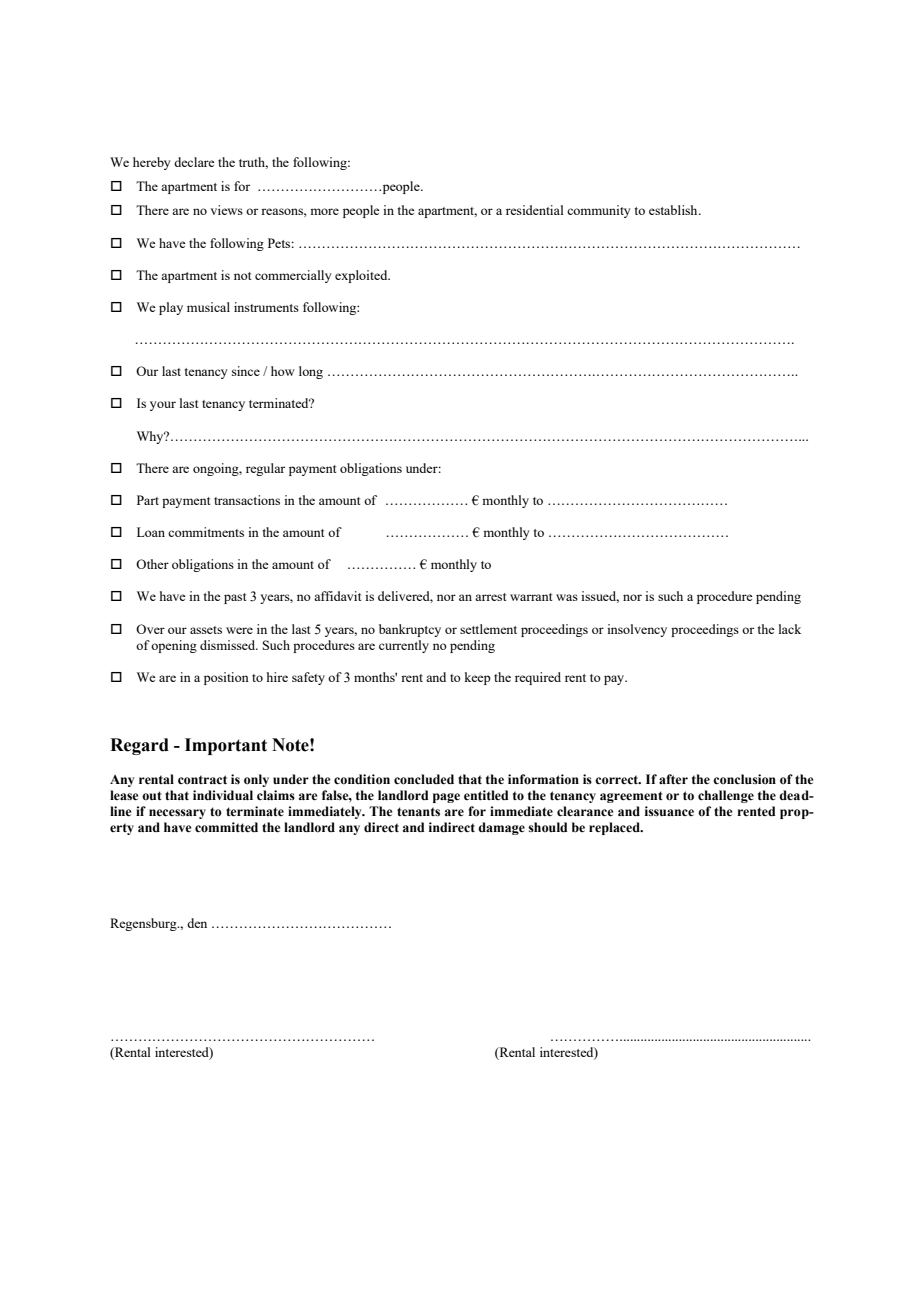 The image size is (924, 1308). What do you see at coordinates (600, 597) in the screenshot?
I see `issued` at bounding box center [600, 597].
